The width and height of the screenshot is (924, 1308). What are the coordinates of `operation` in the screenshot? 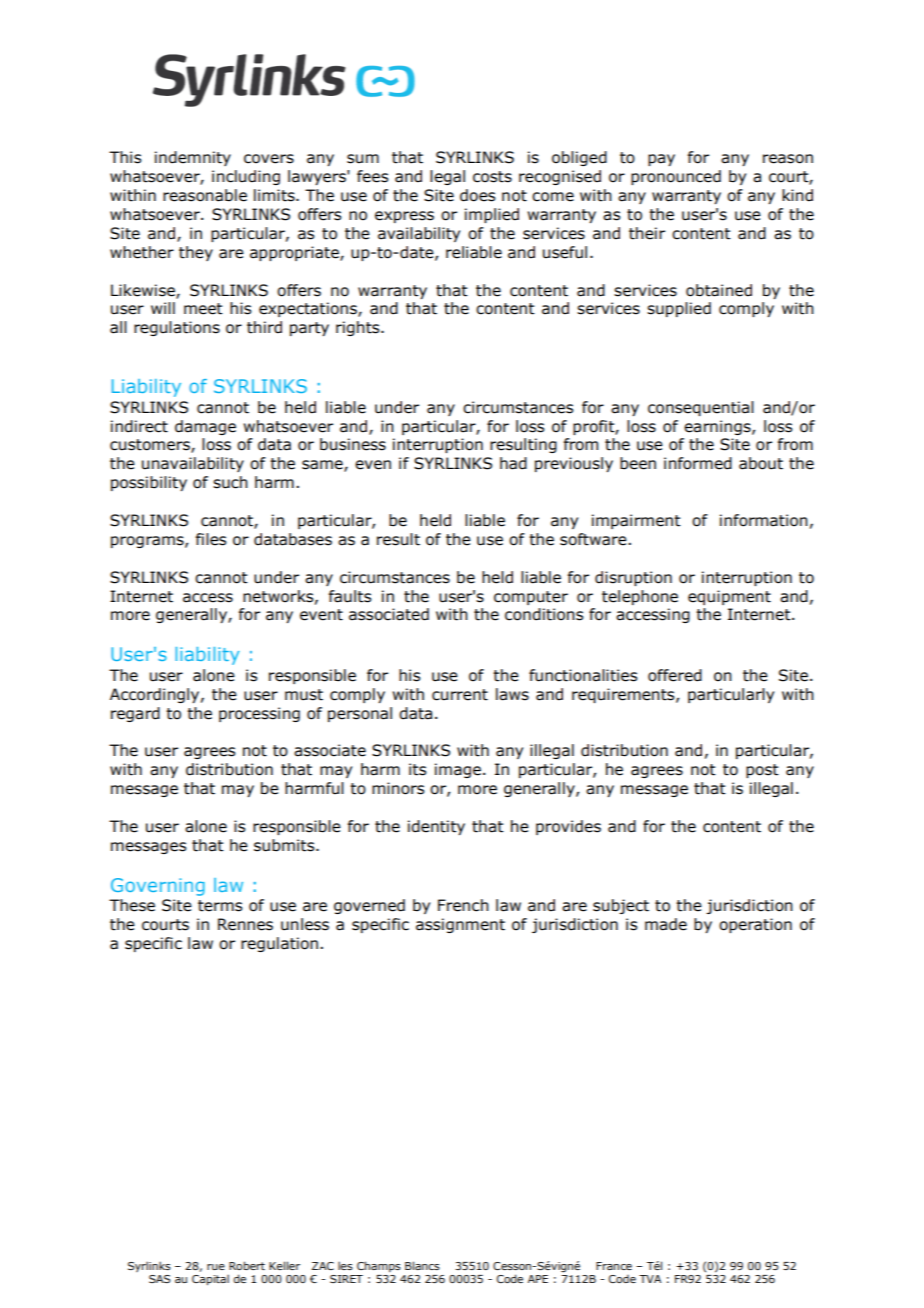 It's located at (755, 925).
